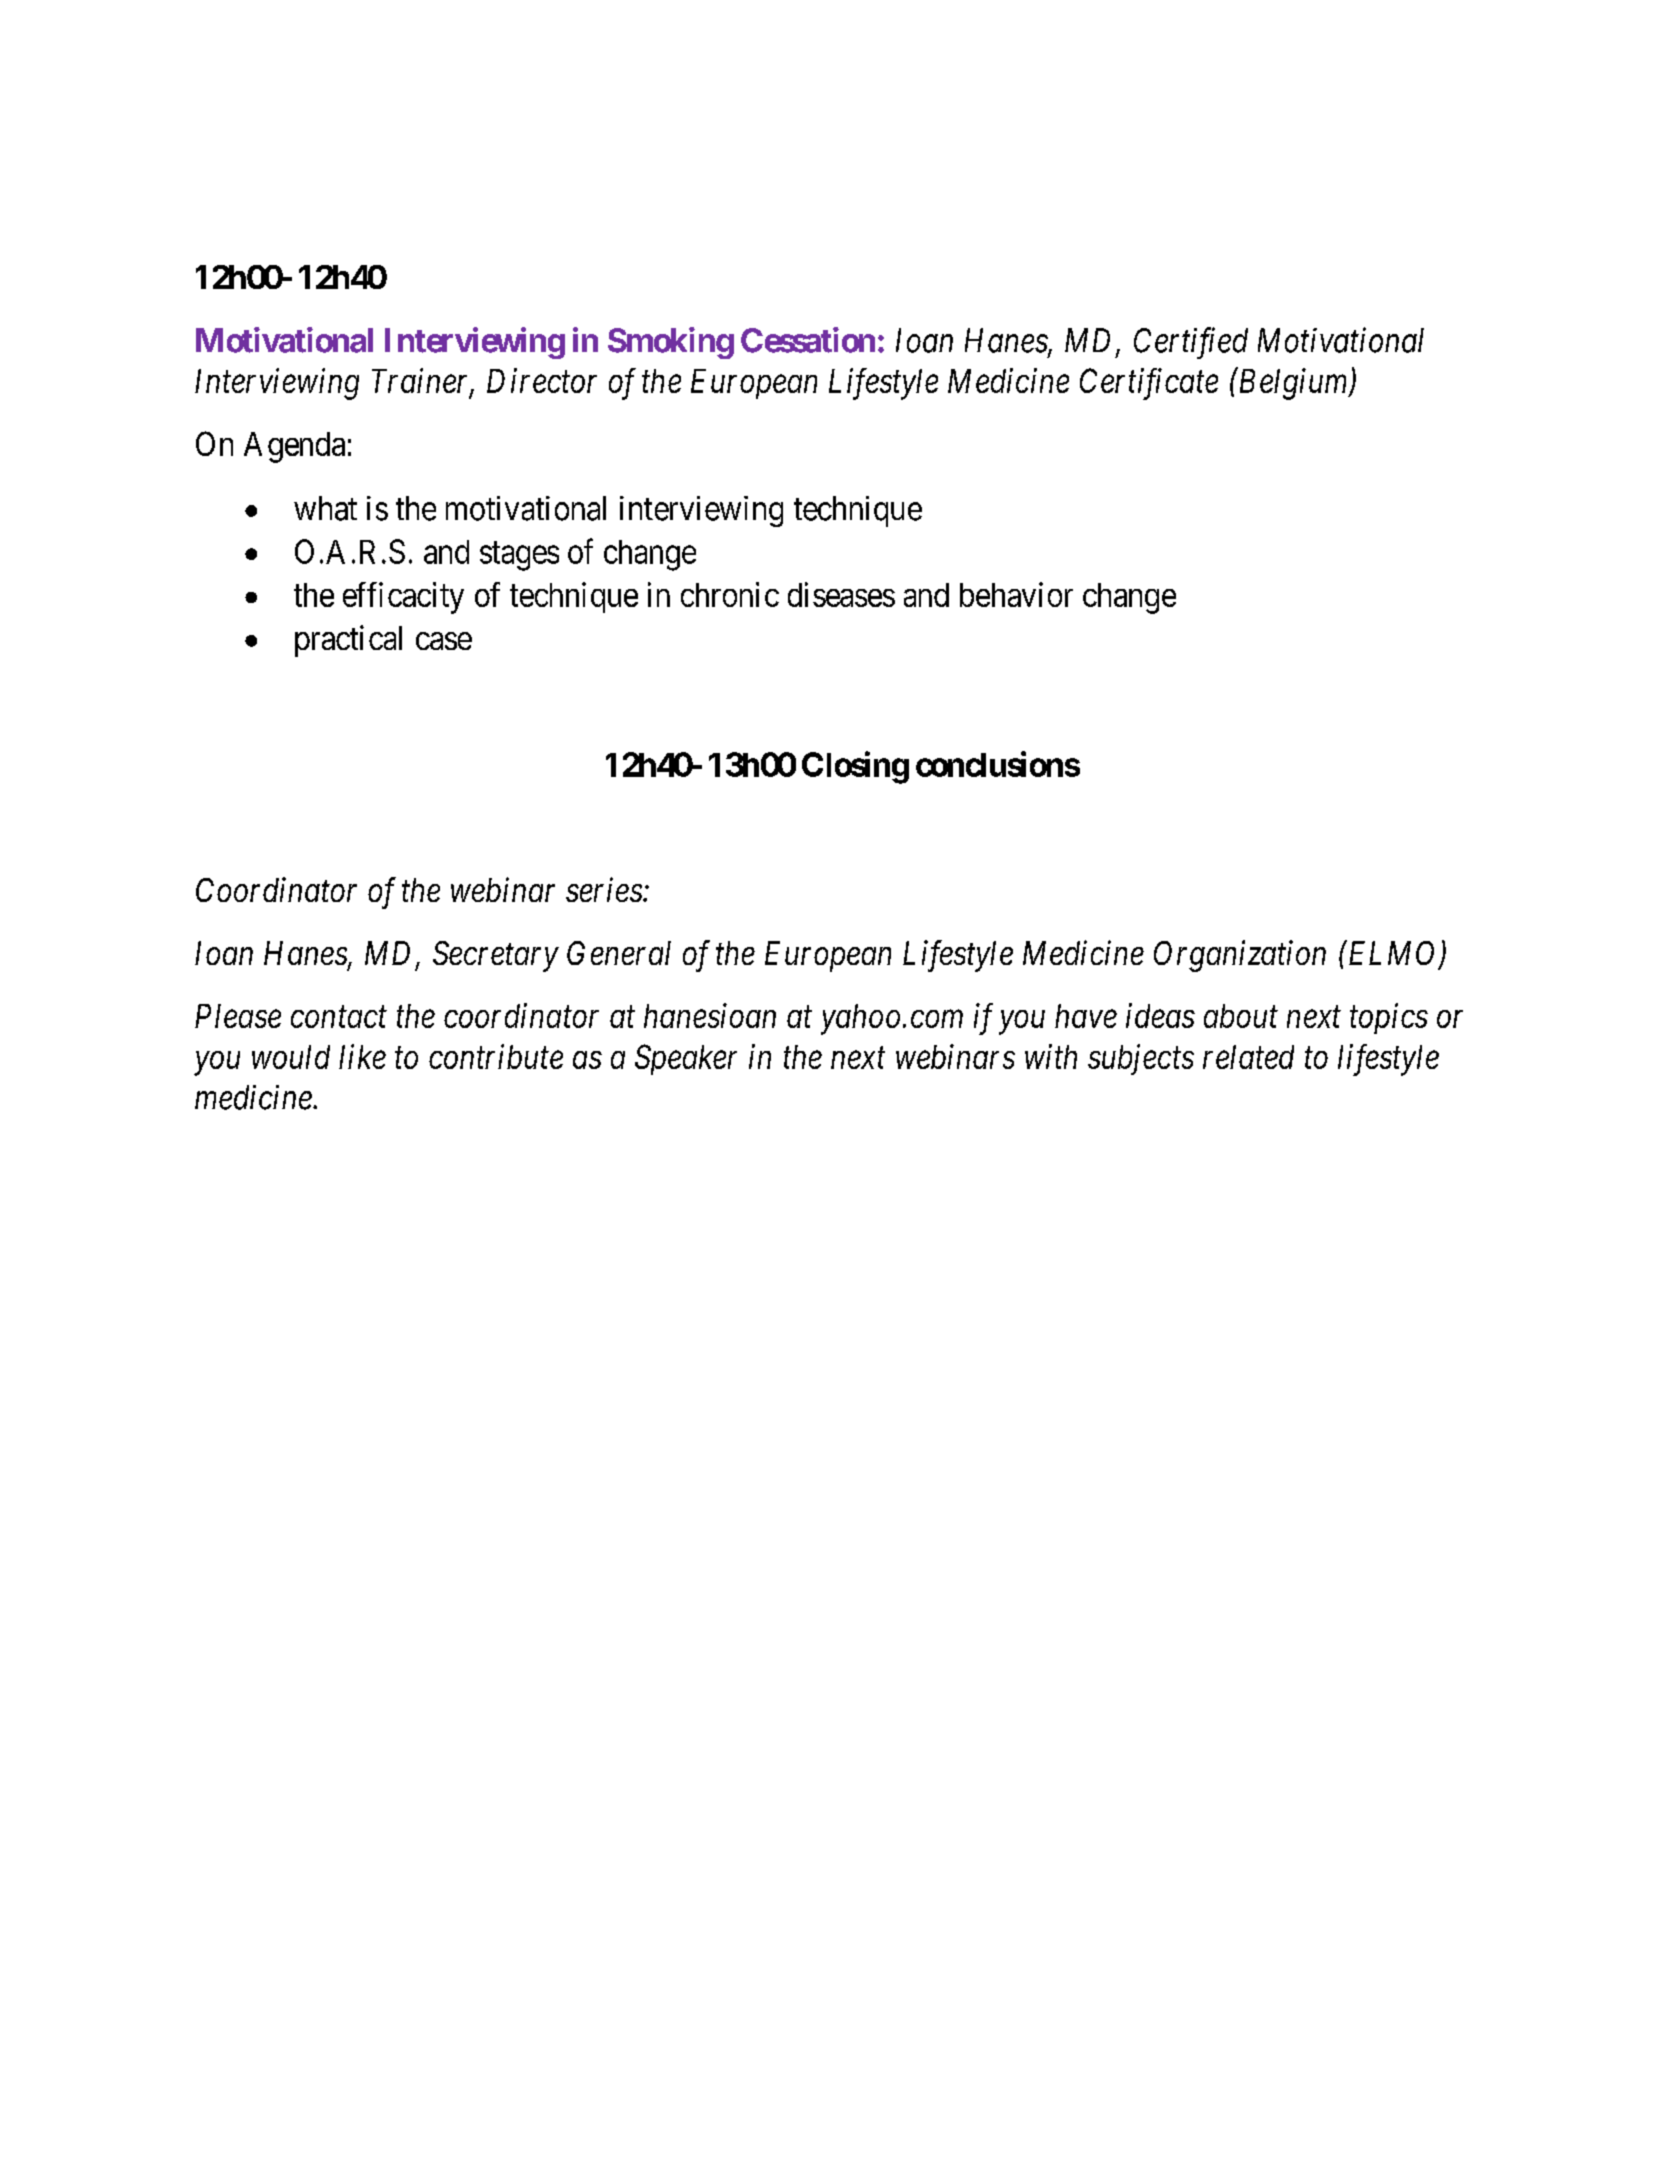 This screenshot has width=1680, height=2174. I want to click on behavior, so click(1016, 594).
